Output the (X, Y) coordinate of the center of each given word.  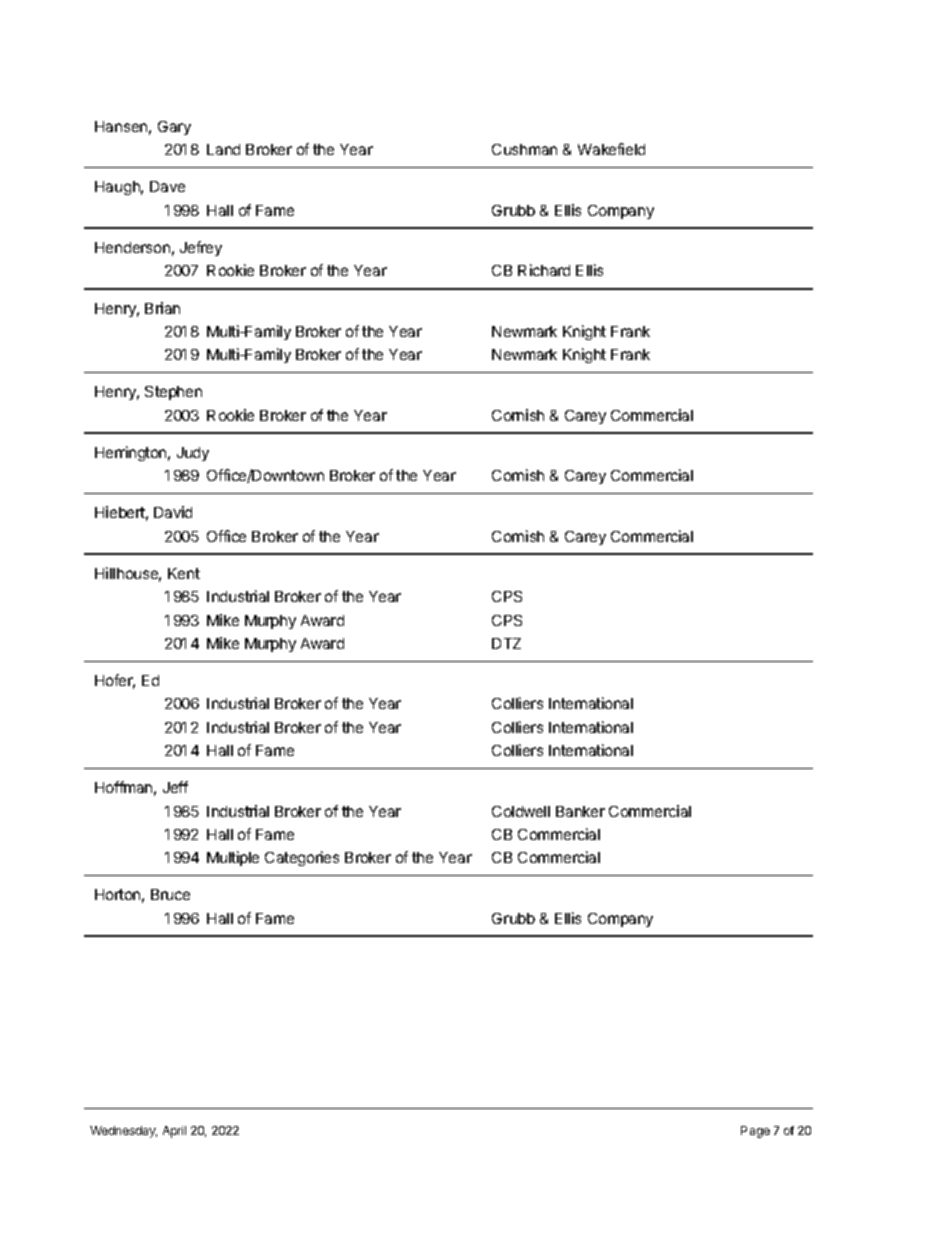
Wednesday (123, 1132)
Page (755, 1132)
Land (223, 149)
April (174, 1132)
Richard (544, 270)
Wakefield (611, 149)
